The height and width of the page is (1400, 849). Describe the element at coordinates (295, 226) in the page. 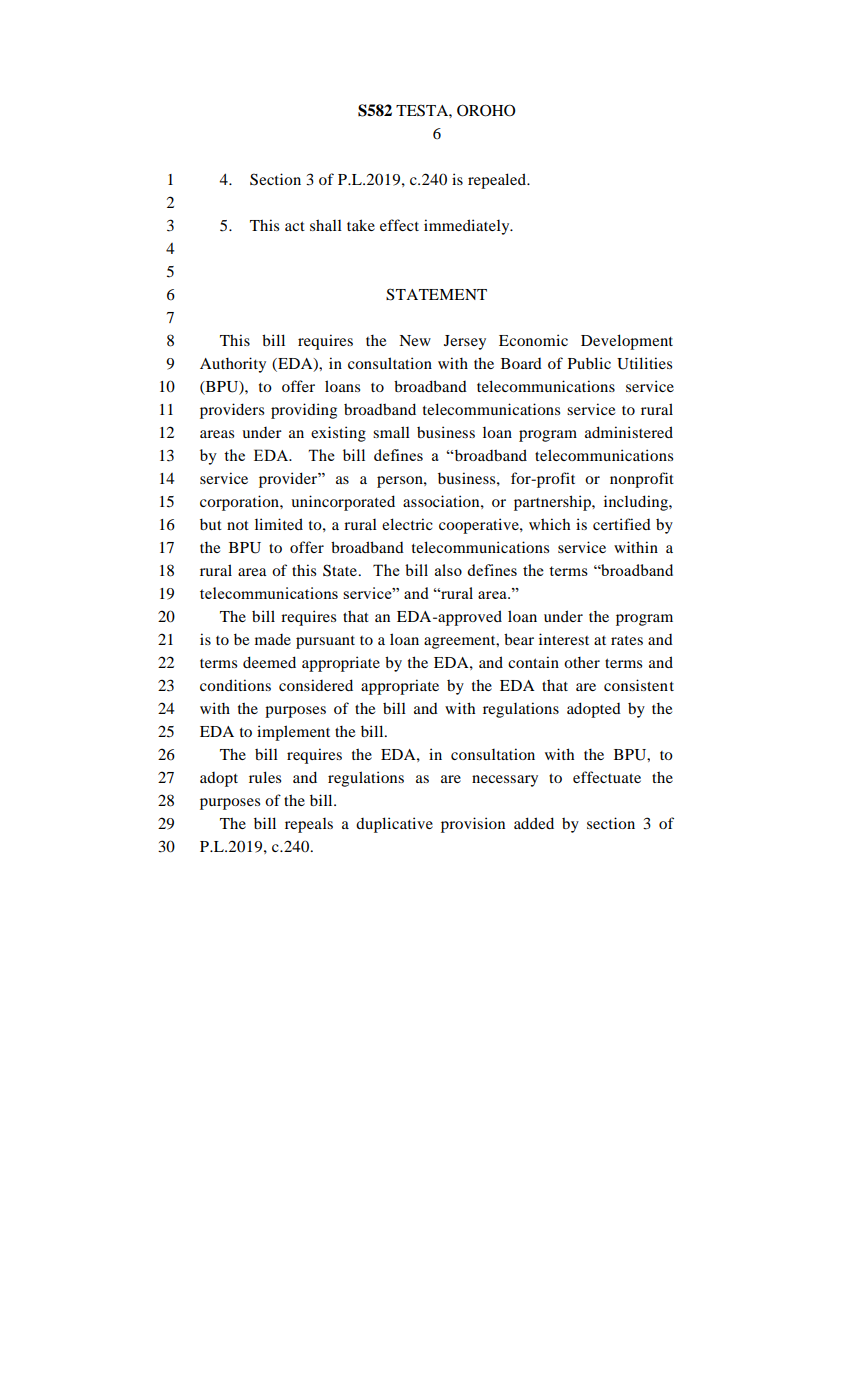

I see `act` at that location.
